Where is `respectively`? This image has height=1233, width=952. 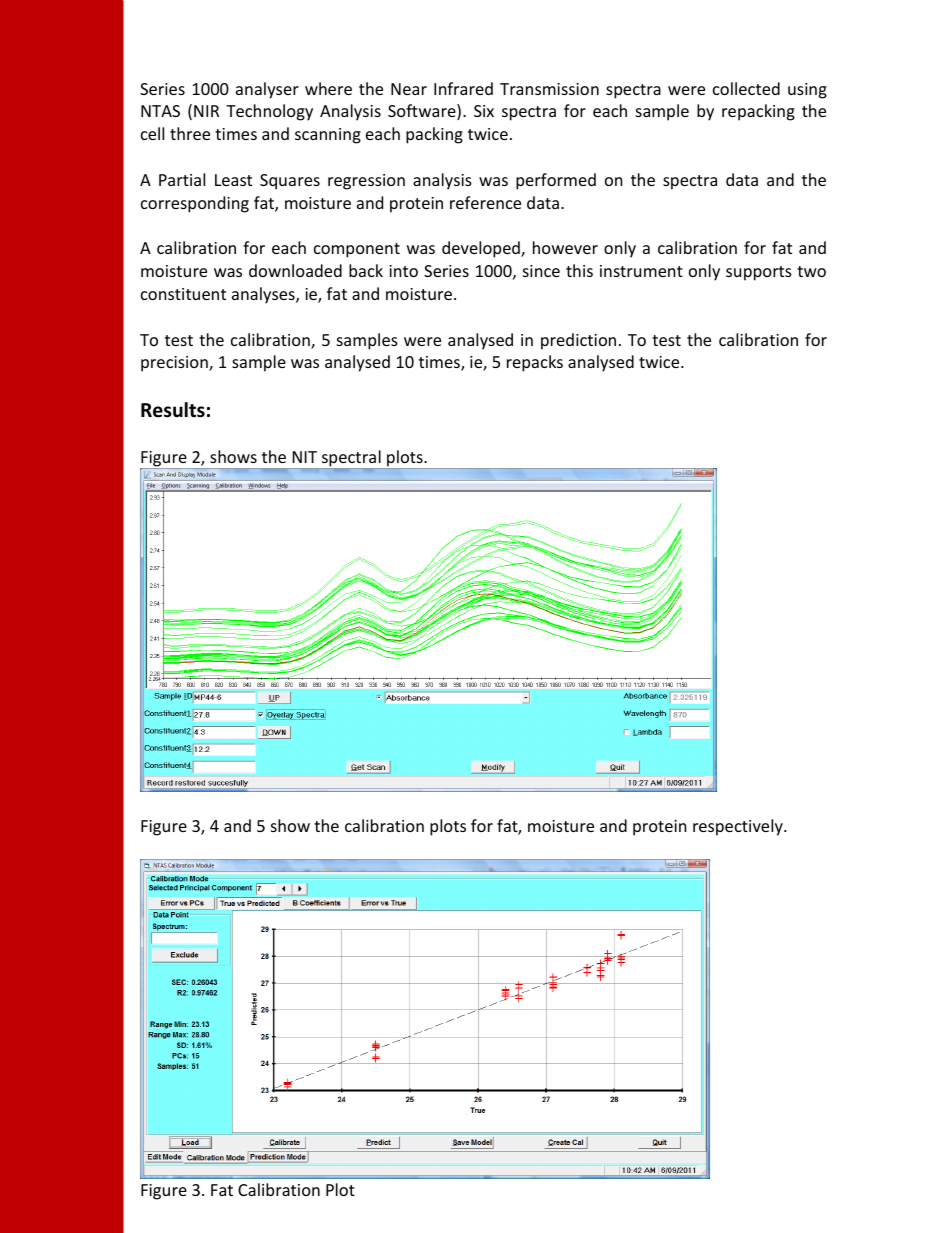
respectively is located at coordinates (739, 827).
